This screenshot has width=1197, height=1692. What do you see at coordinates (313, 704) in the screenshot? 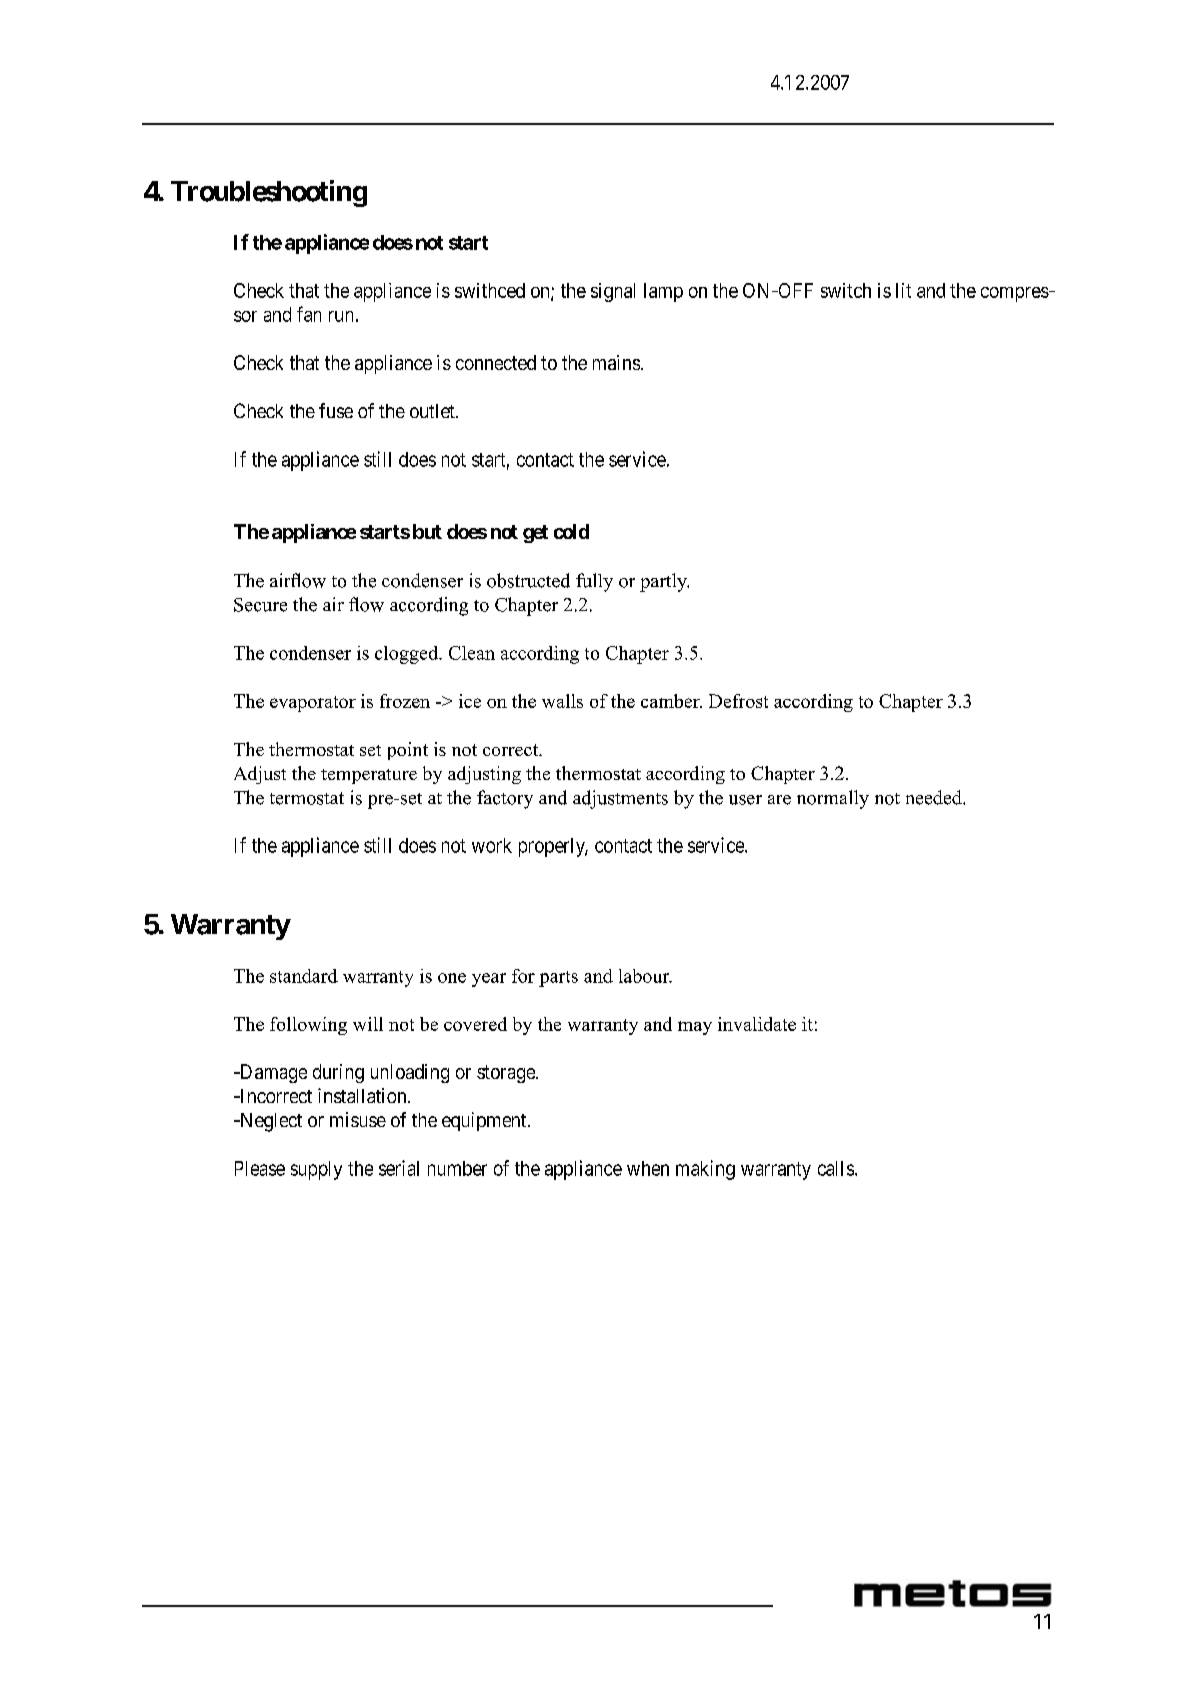
I see `evaporator` at bounding box center [313, 704].
